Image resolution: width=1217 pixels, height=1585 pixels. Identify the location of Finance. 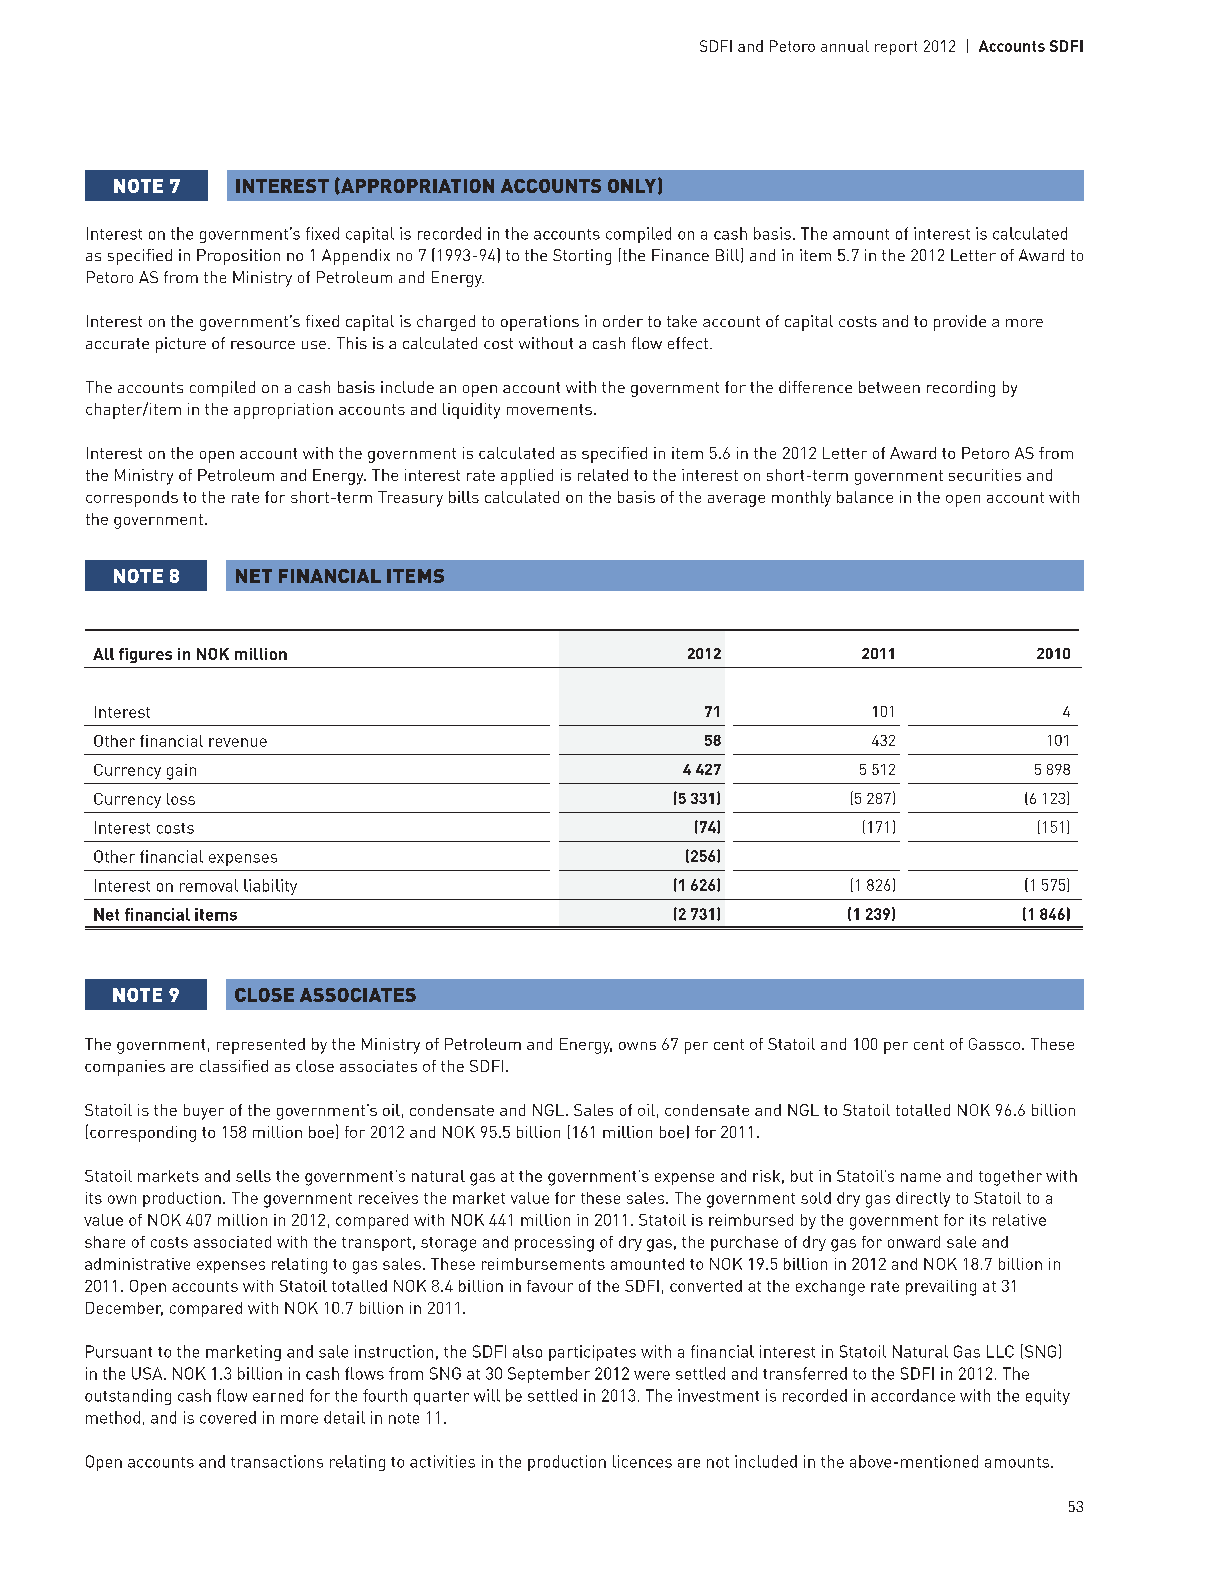
(680, 255).
